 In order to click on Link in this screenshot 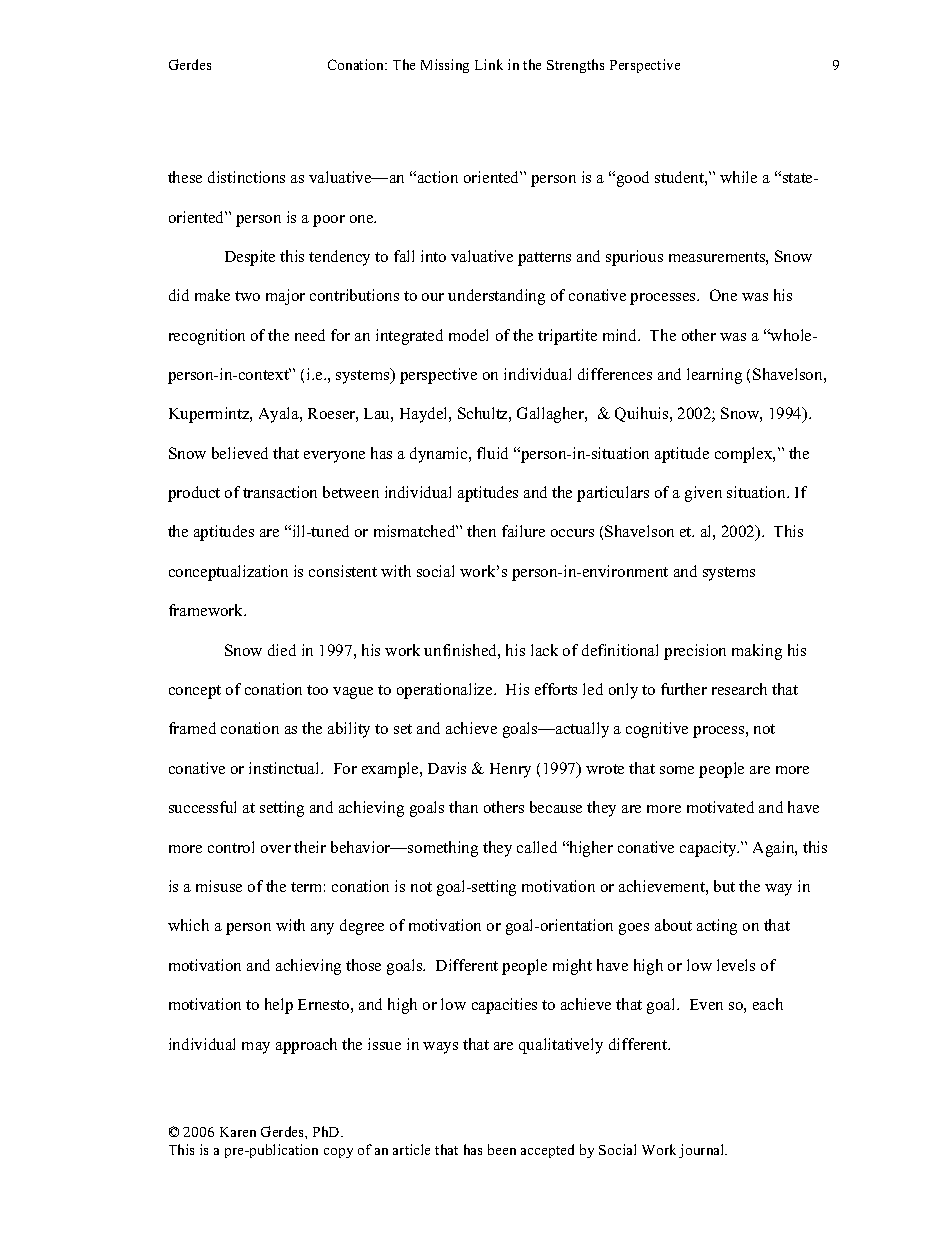, I will do `click(489, 64)`.
